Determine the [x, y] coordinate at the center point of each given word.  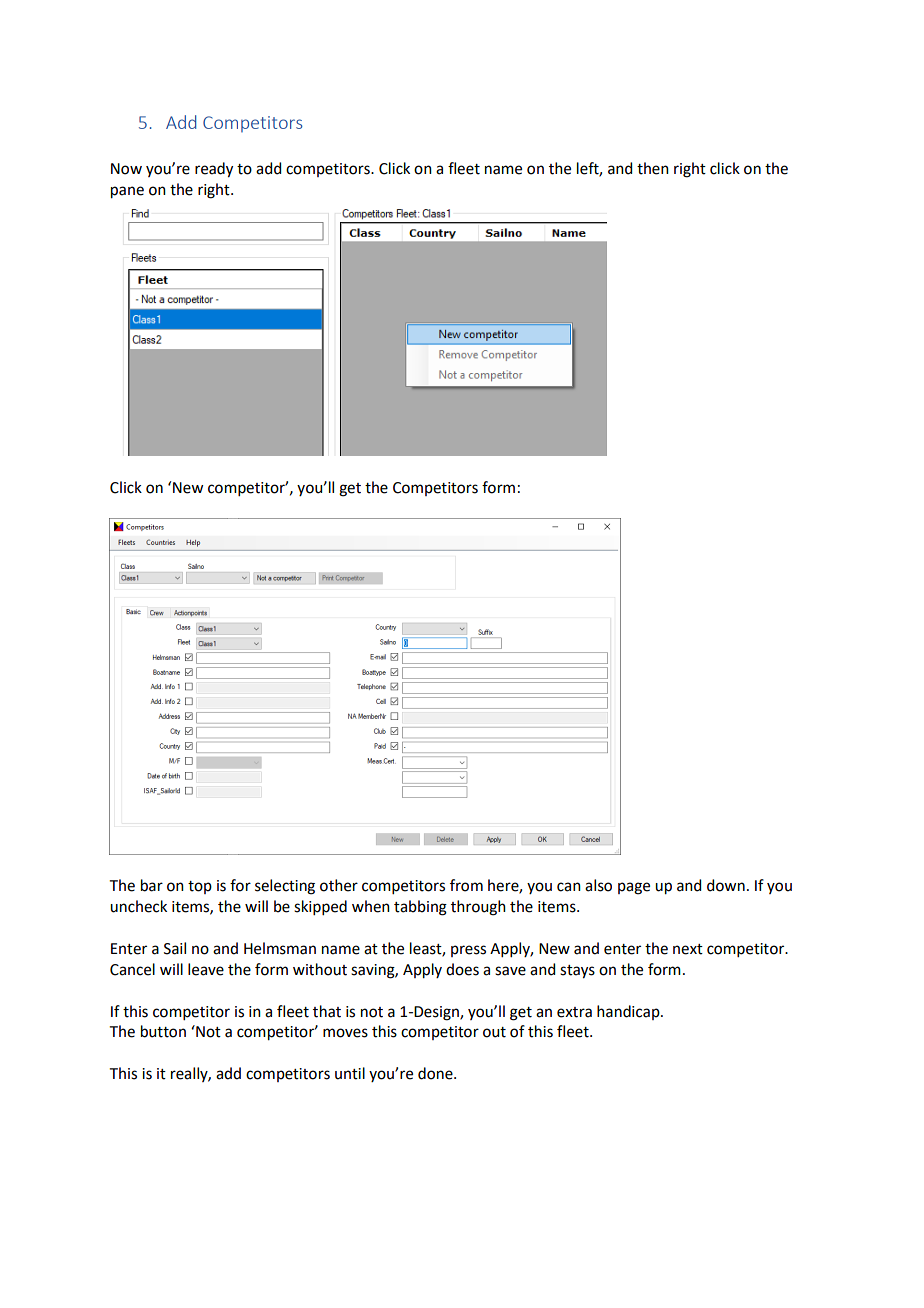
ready [214, 170]
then [653, 168]
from [466, 885]
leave [206, 969]
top [200, 887]
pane [127, 192]
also [598, 885]
